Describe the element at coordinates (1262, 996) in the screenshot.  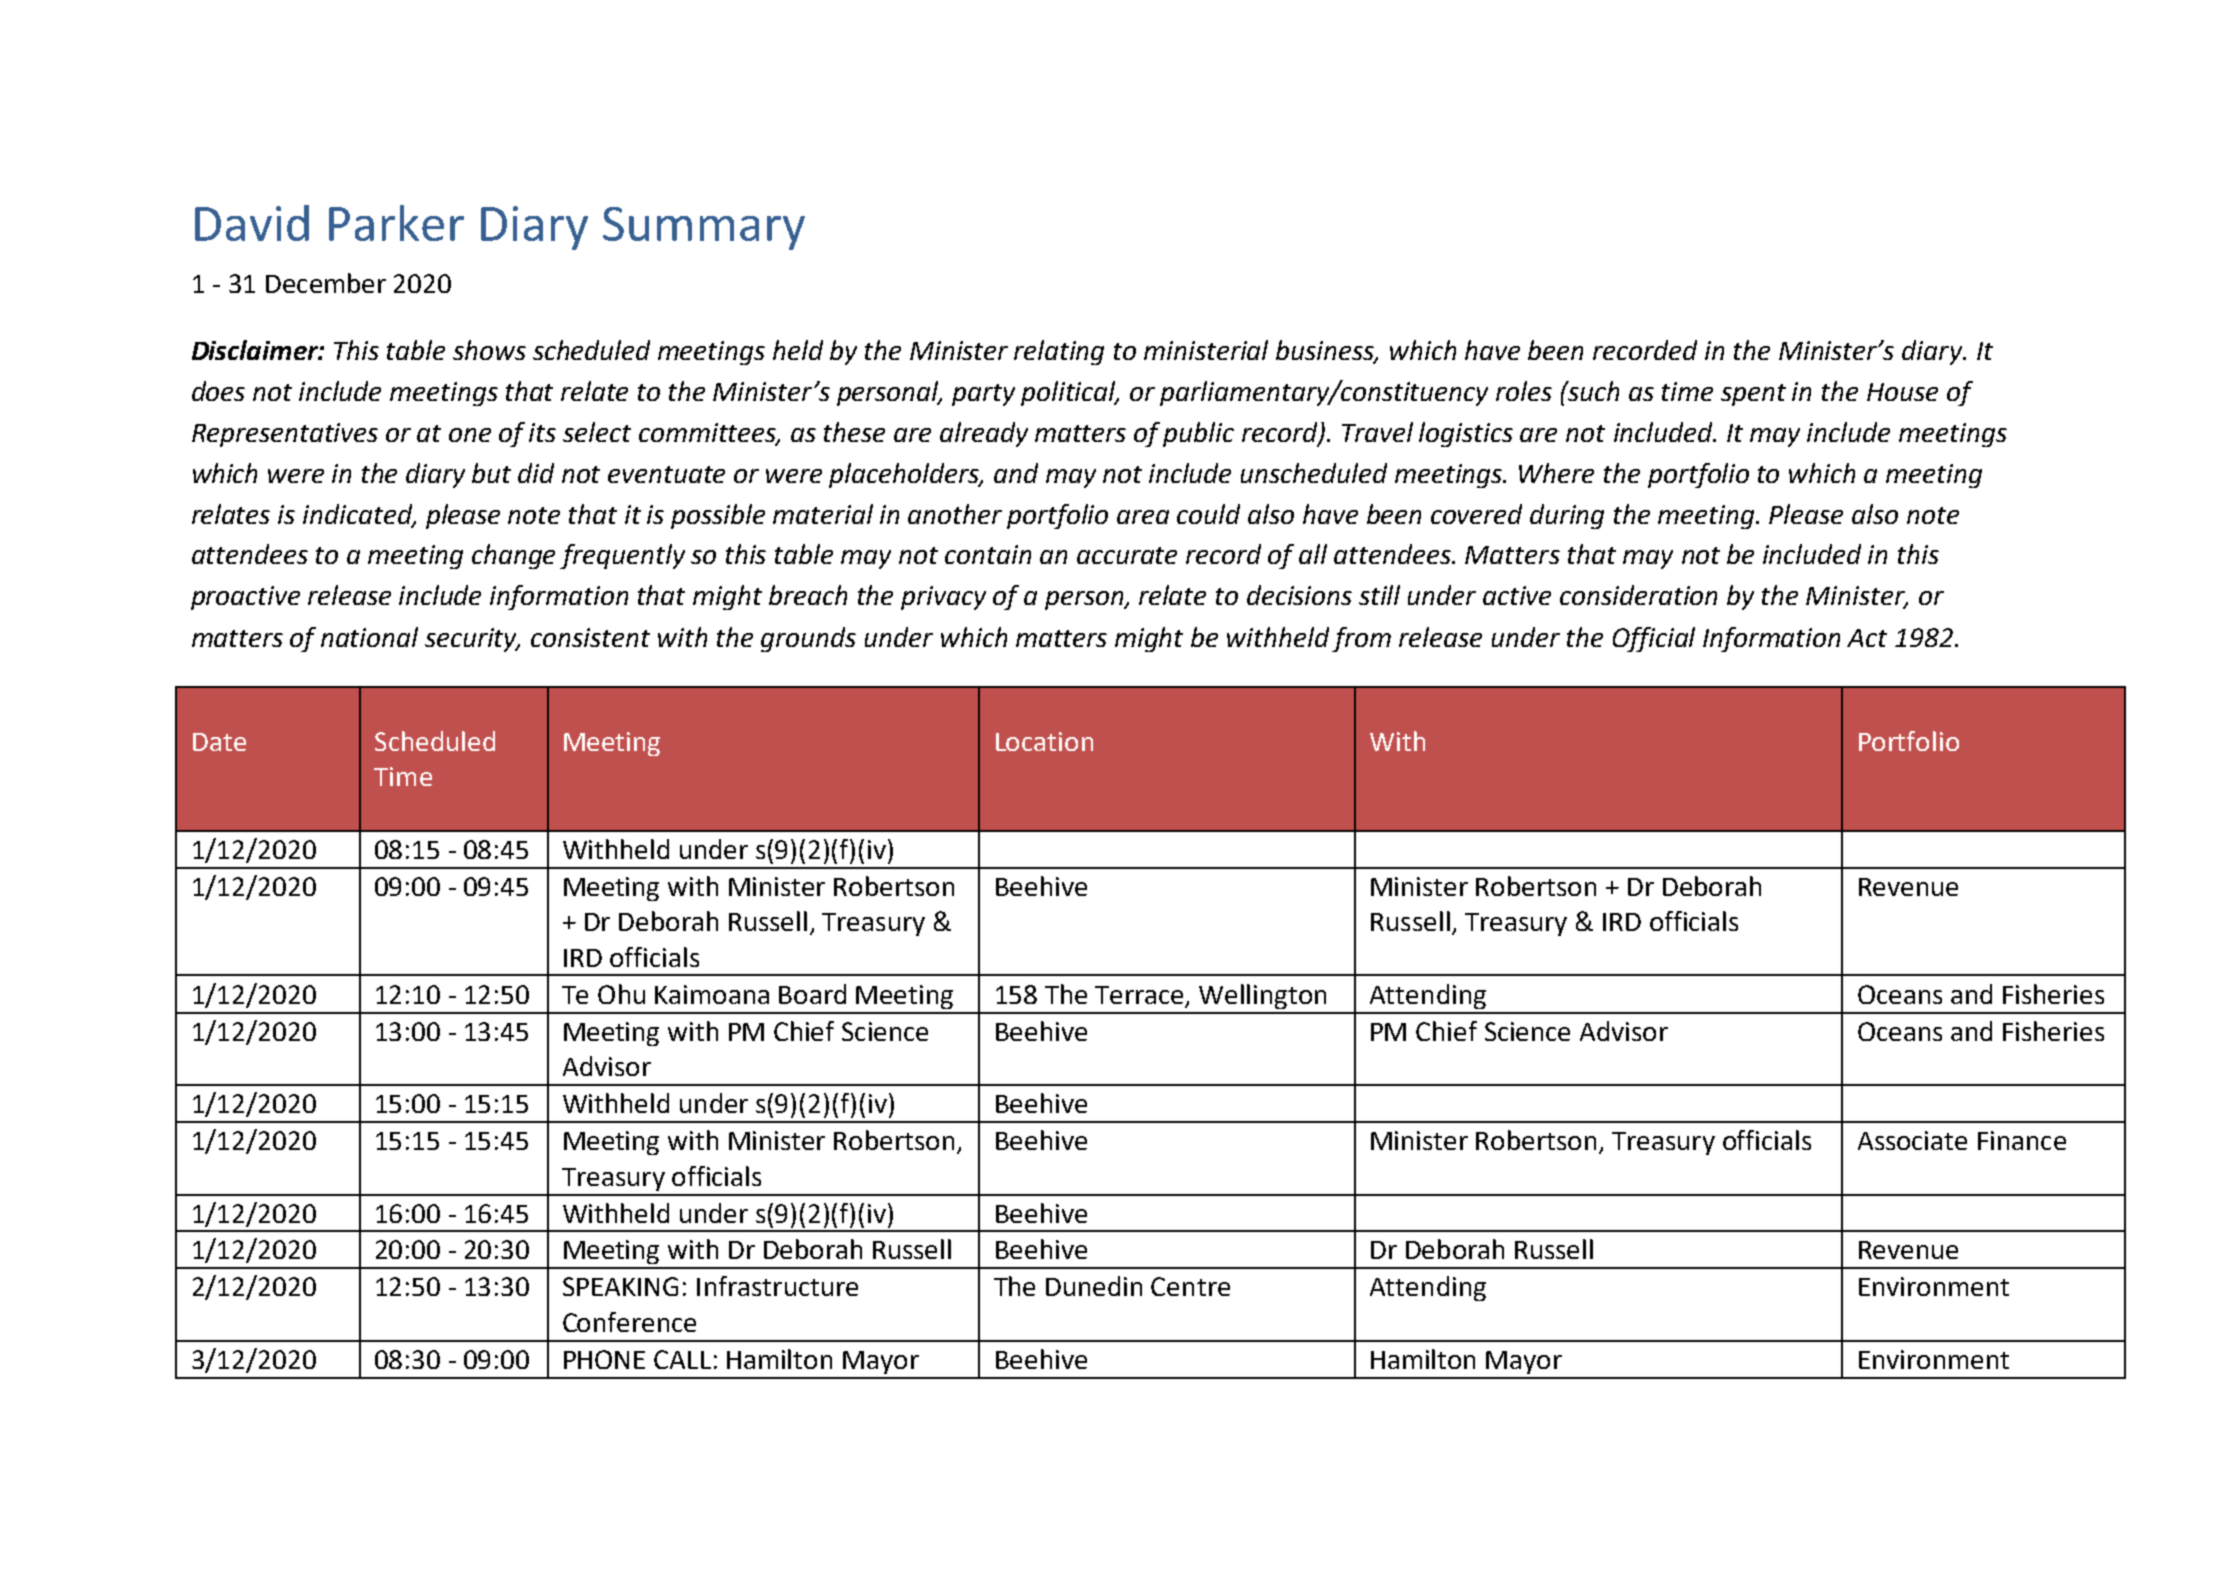
I see `Wellington` at that location.
